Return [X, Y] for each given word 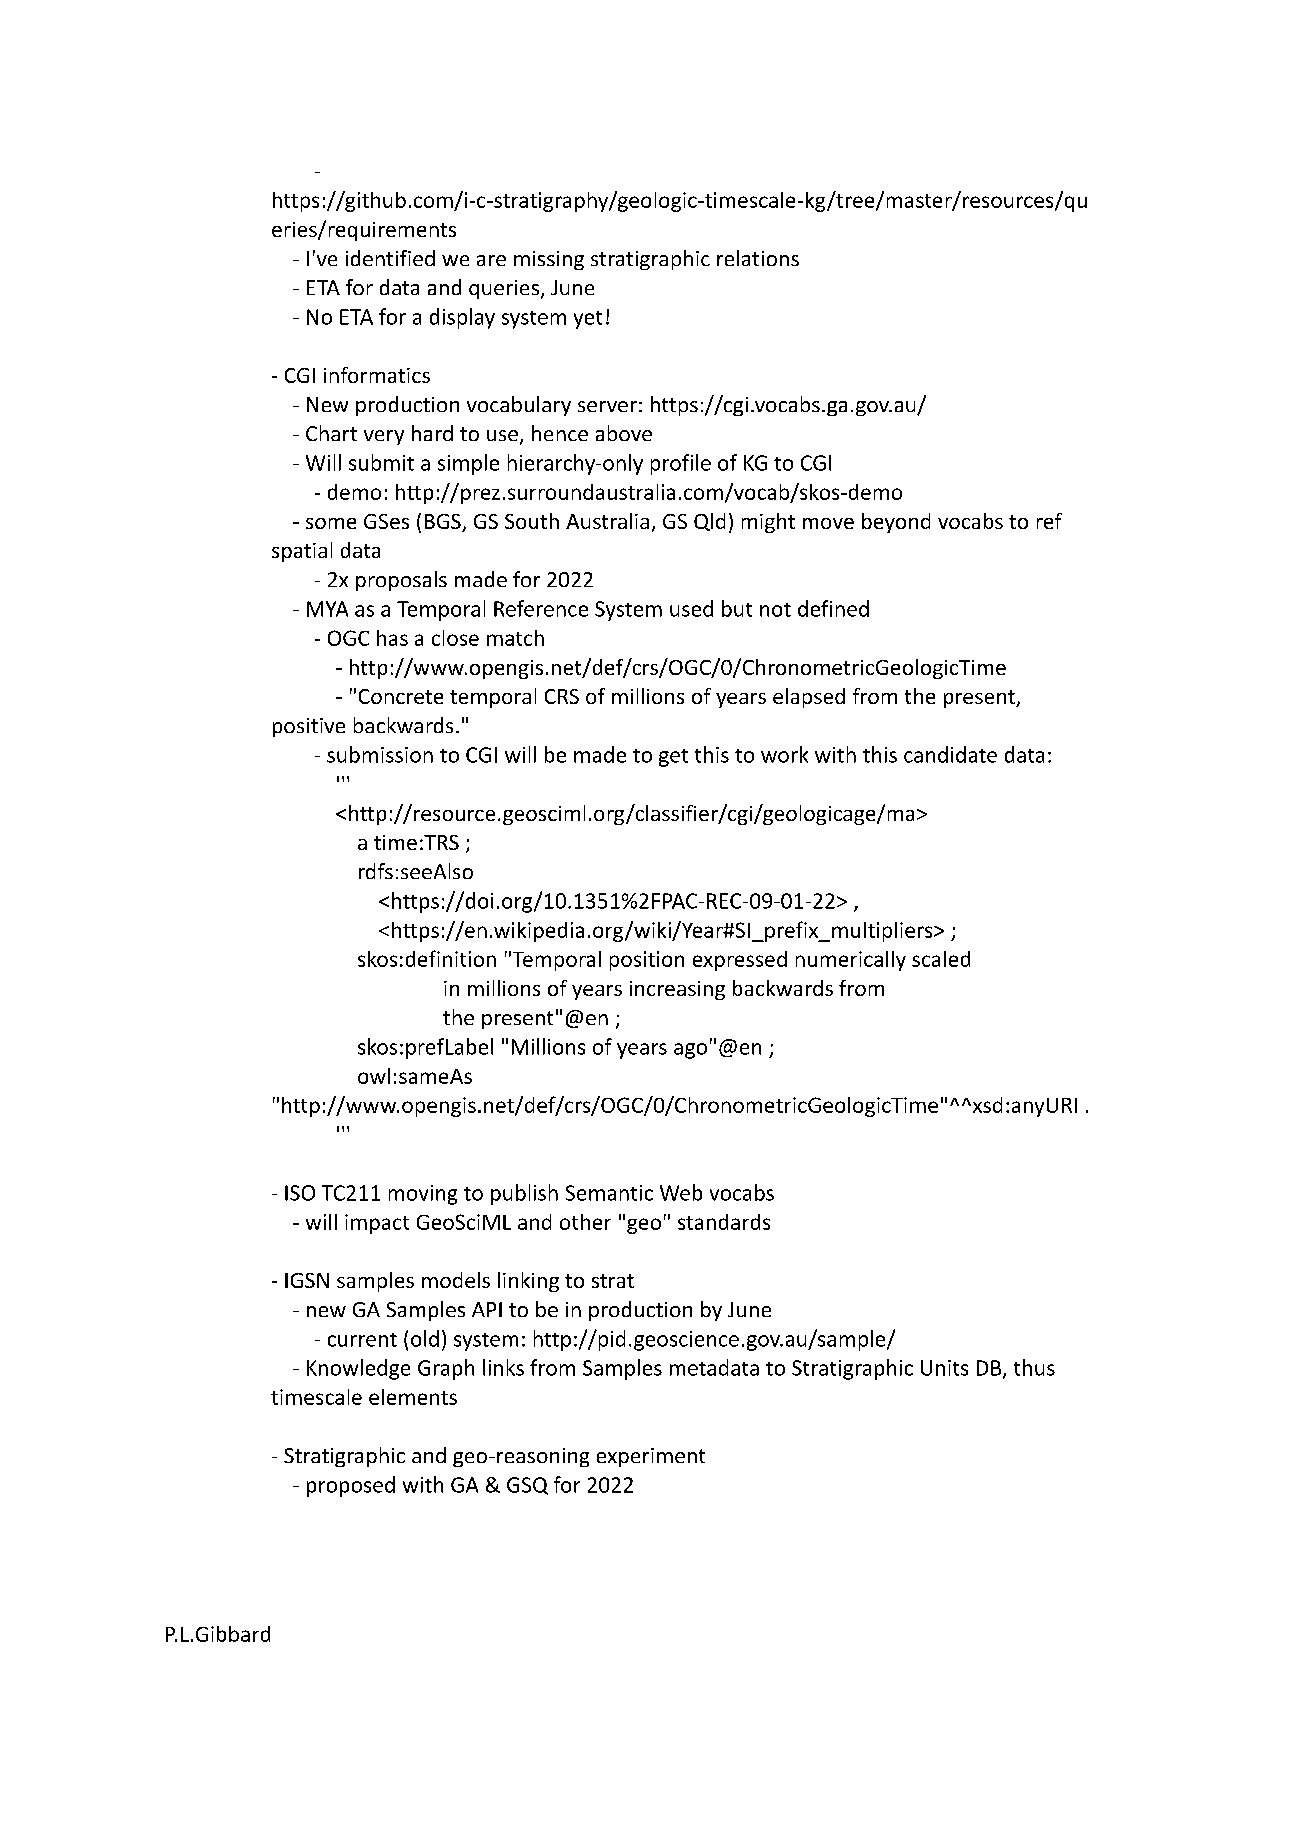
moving [423, 1195]
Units [944, 1368]
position [647, 961]
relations [758, 258]
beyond [896, 523]
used [691, 608]
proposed [351, 1486]
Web [681, 1192]
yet [588, 320]
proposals [401, 581]
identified [390, 258]
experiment [651, 1457]
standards [724, 1222]
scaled [941, 959]
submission [380, 754]
